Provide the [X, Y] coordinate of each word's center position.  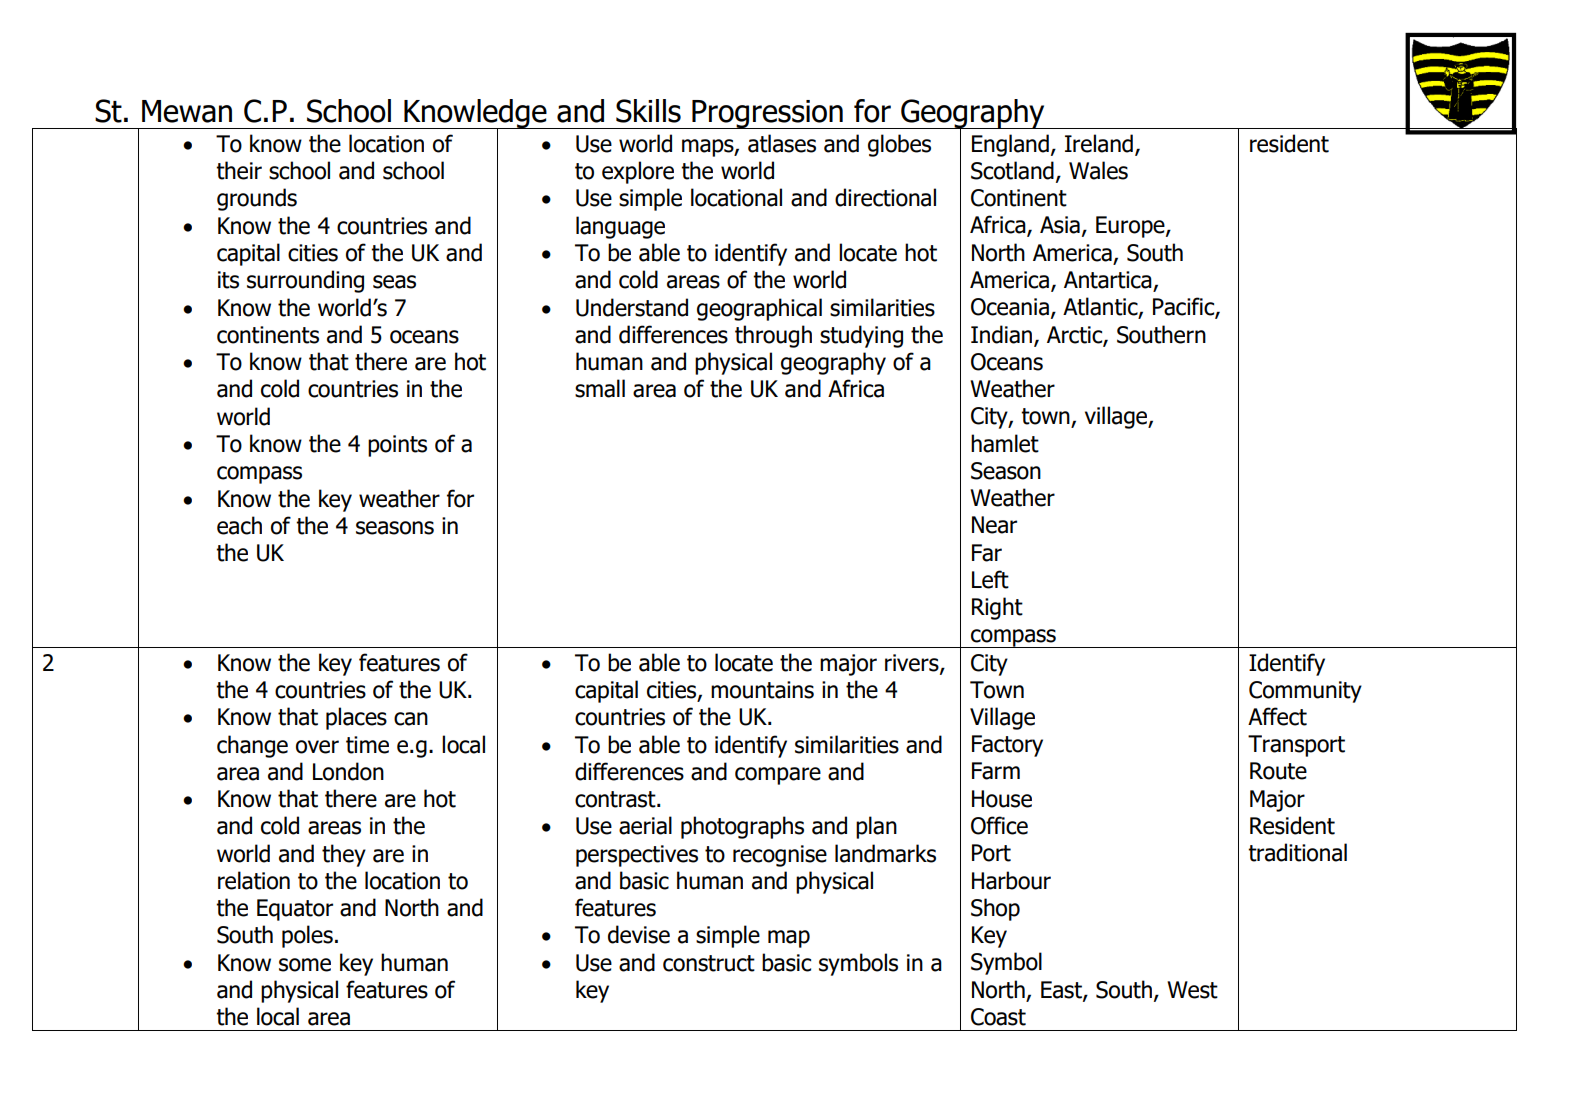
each [239, 525]
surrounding [305, 281]
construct [709, 963]
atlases [782, 143]
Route [1278, 771]
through [773, 336]
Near [994, 525]
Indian [1001, 334]
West [1192, 990]
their [239, 170]
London [348, 771]
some [305, 965]
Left [990, 579]
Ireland [1099, 143]
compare [778, 776]
